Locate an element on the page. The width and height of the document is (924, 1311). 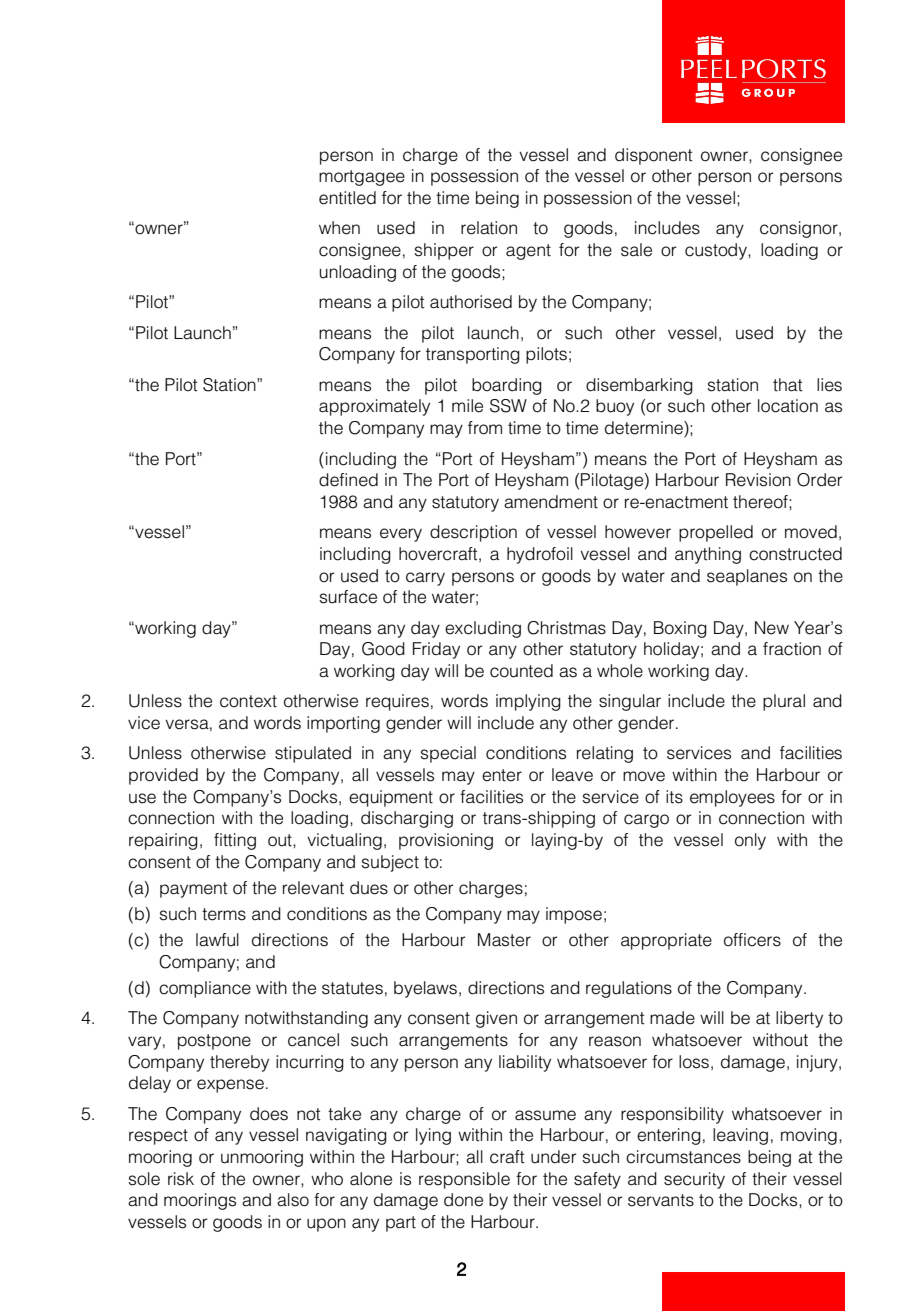
when is located at coordinates (339, 228).
